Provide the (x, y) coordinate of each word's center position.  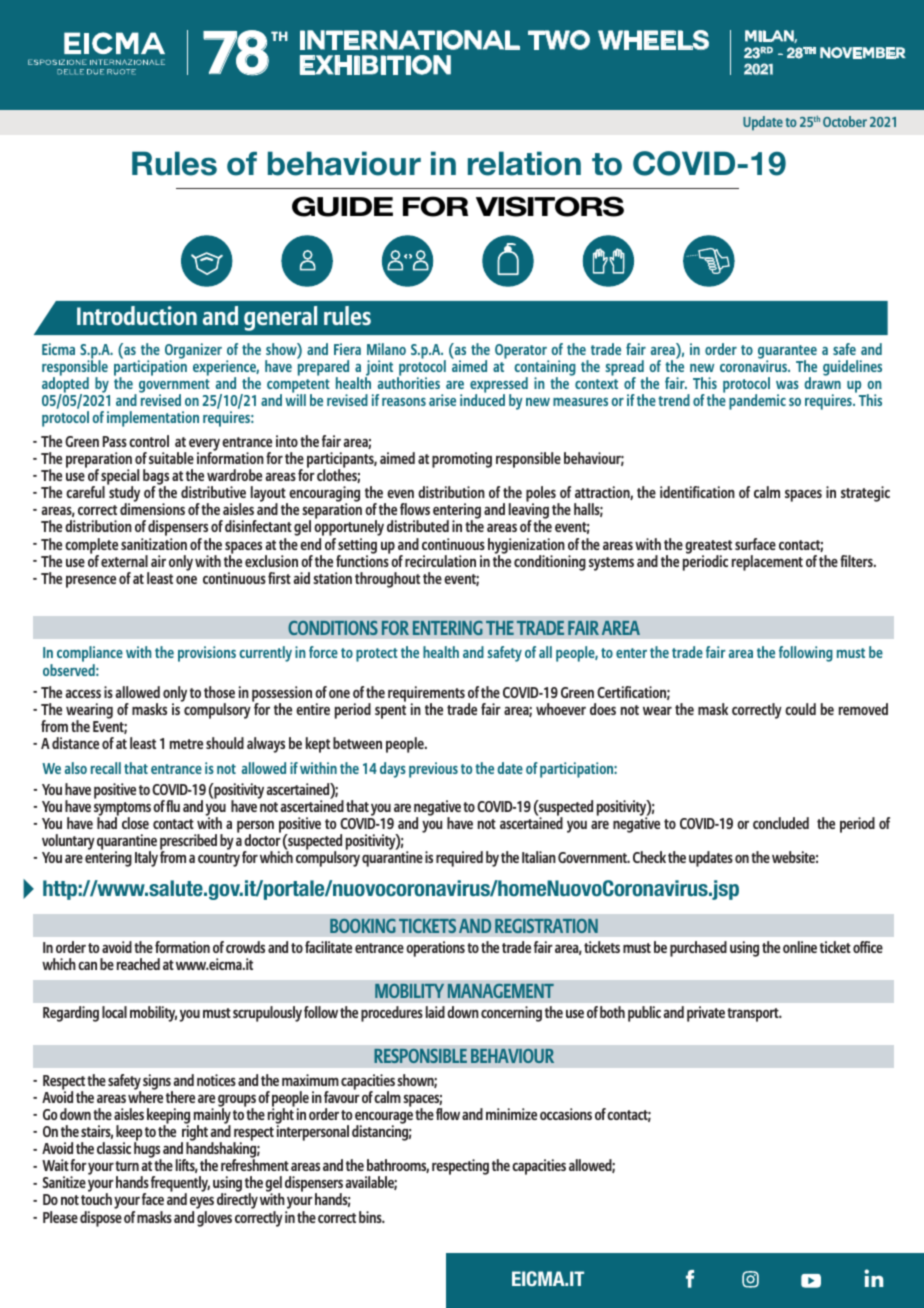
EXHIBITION (375, 65)
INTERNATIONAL (410, 40)
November (863, 53)
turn (127, 1166)
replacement (767, 563)
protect (377, 655)
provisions (207, 654)
